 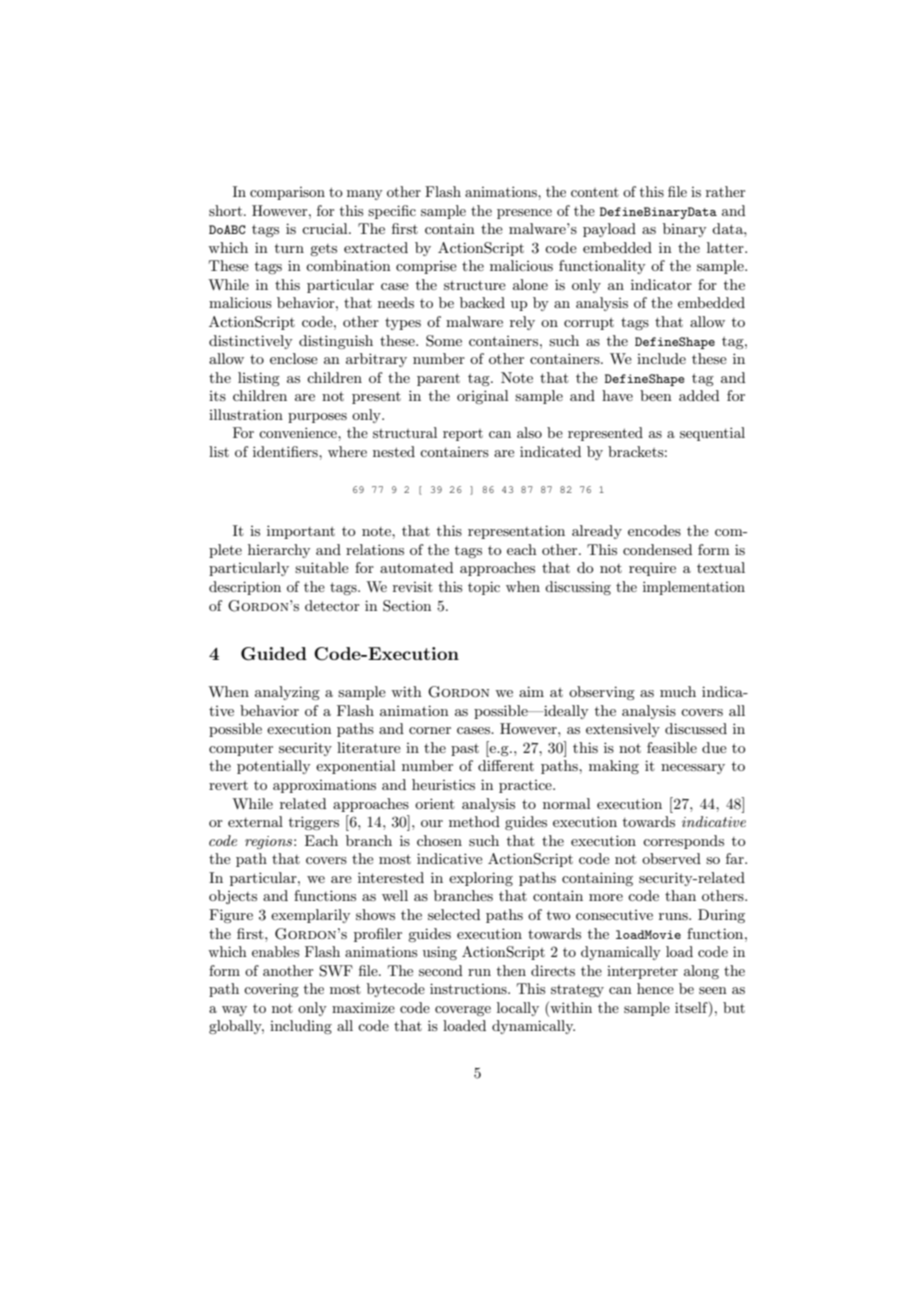 What do you see at coordinates (274, 767) in the screenshot?
I see `potentially` at bounding box center [274, 767].
